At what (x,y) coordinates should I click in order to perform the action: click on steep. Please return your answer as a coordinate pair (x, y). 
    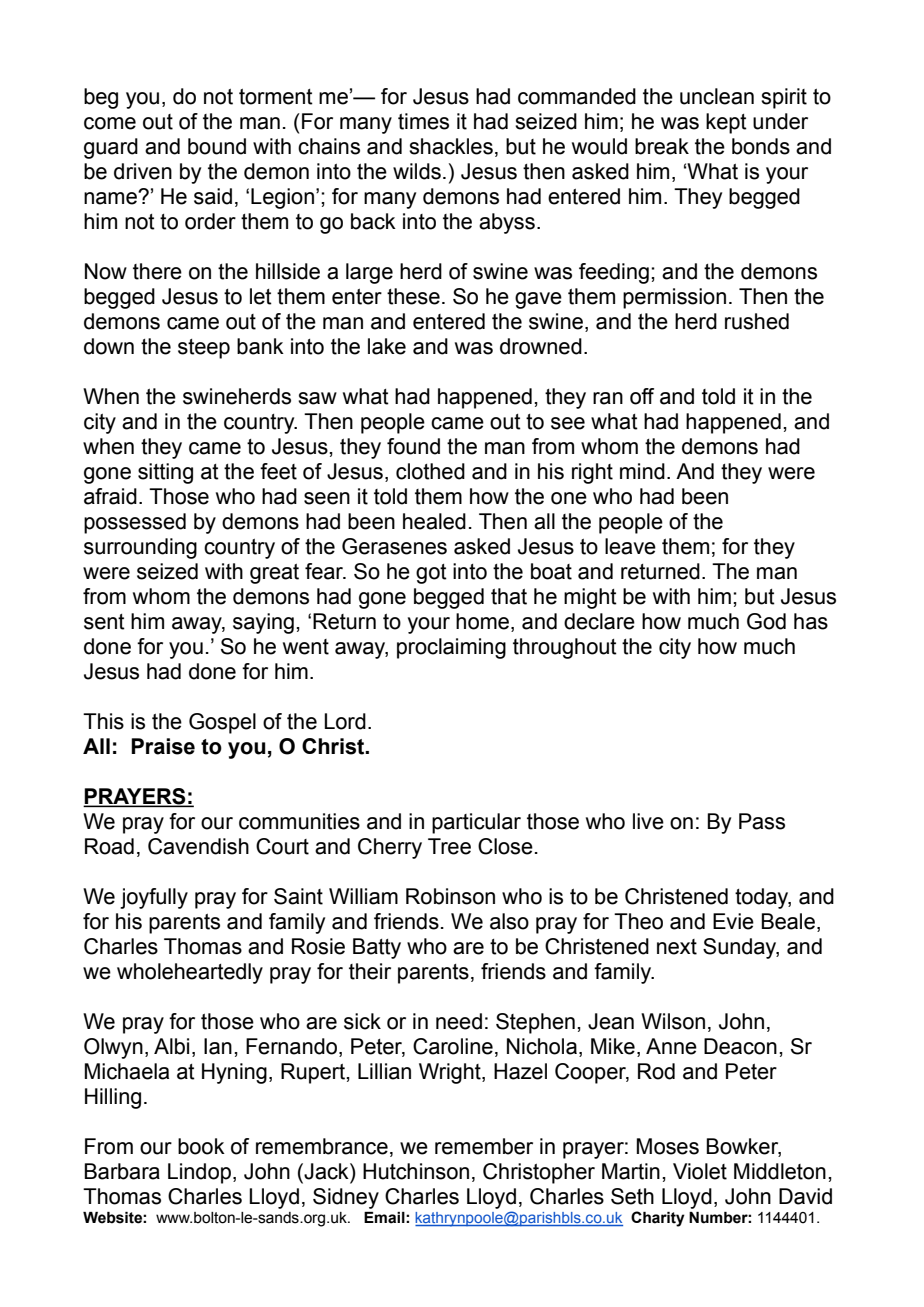
    Looking at the image, I should click on (204, 349).
